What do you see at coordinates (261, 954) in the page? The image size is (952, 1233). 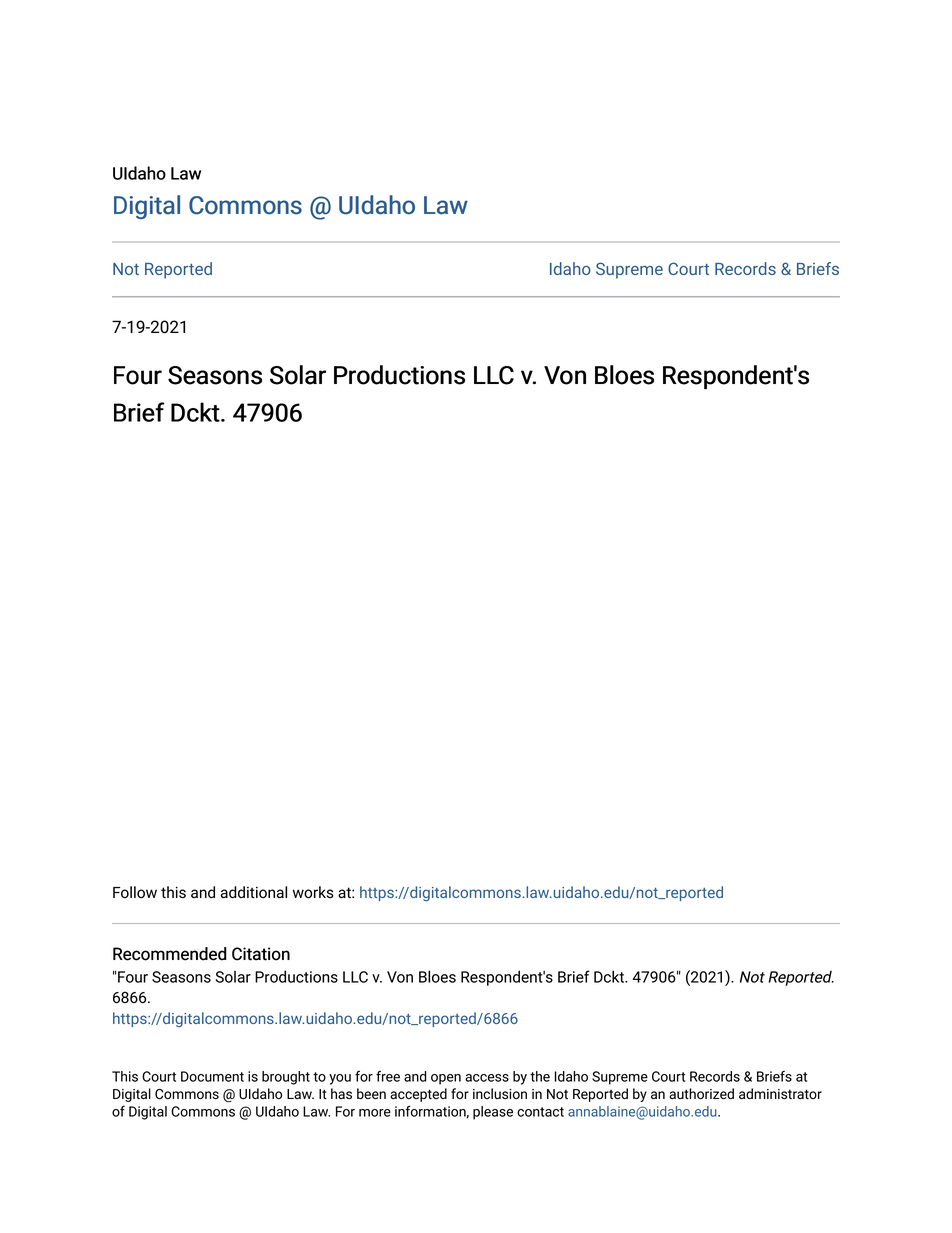 I see `Citation` at bounding box center [261, 954].
